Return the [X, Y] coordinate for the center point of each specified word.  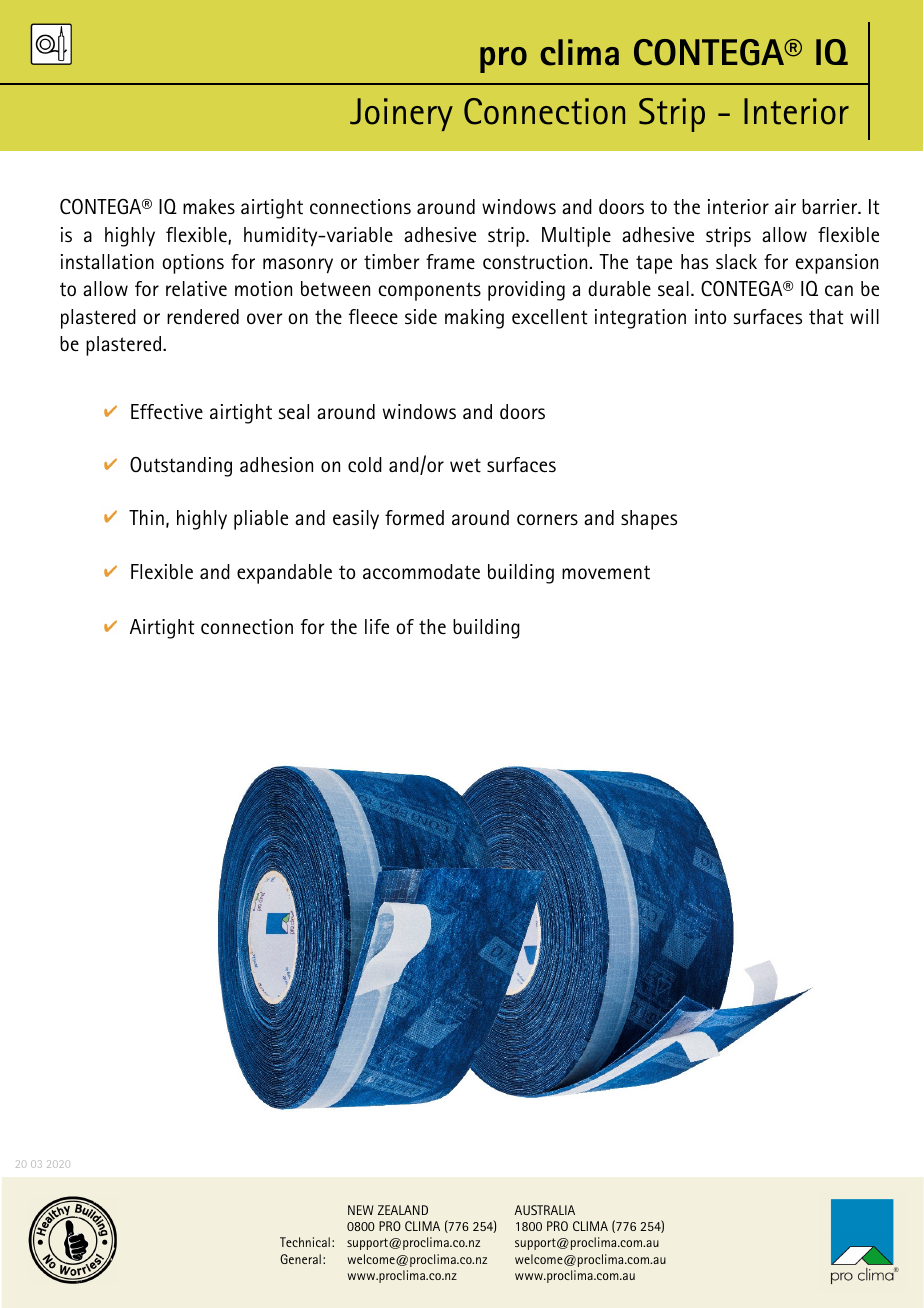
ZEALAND [403, 1210]
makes [209, 207]
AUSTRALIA [544, 1210]
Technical [305, 1242]
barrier [831, 206]
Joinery [401, 114]
